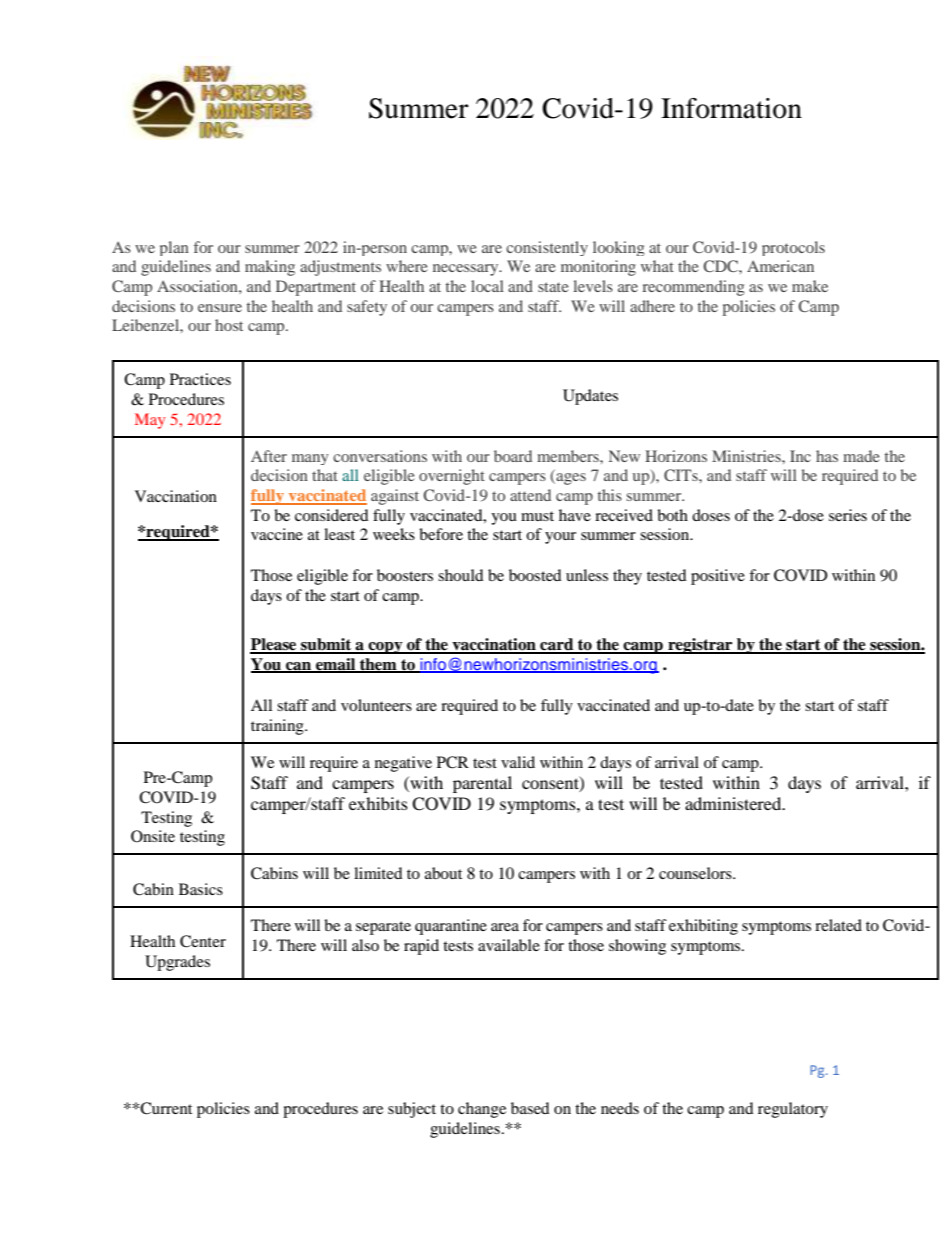 The image size is (952, 1233). Describe the element at coordinates (269, 456) in the page. I see `After` at that location.
